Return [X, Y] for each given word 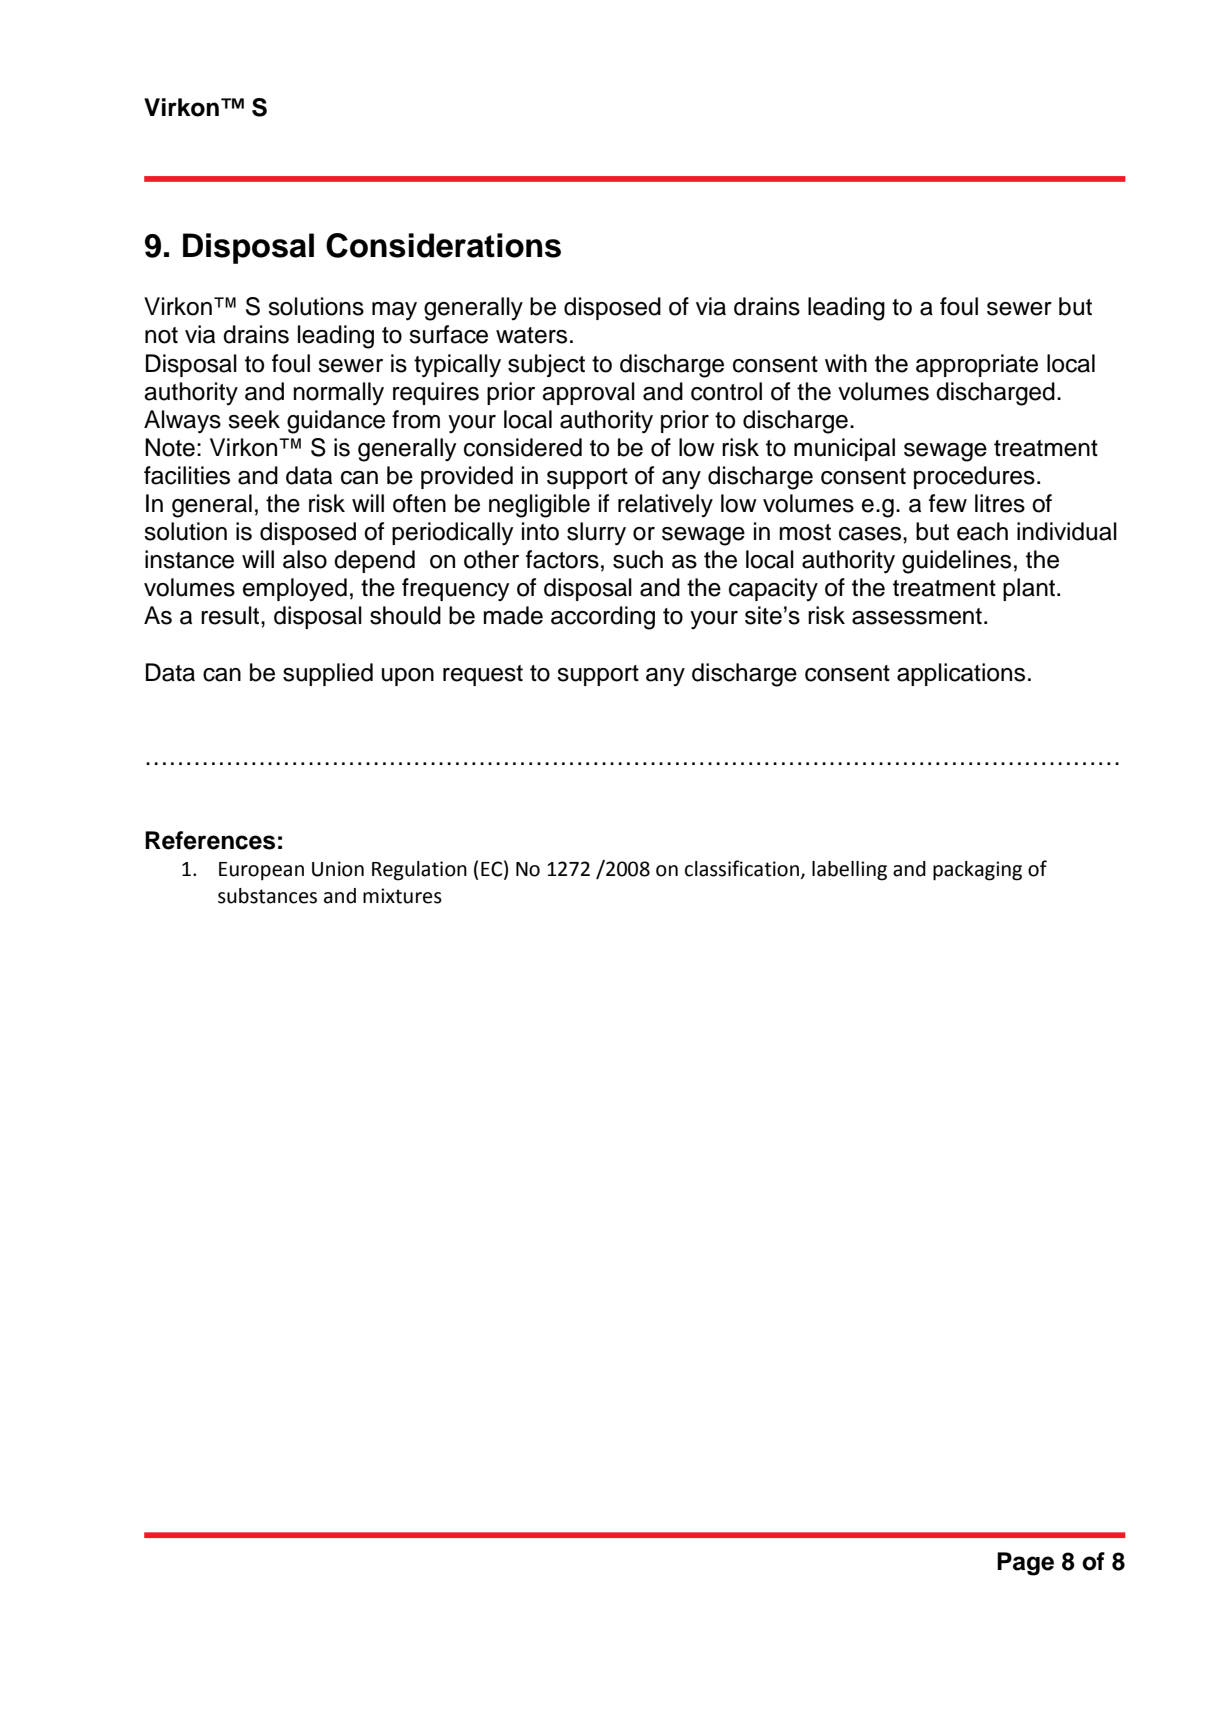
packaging [977, 871]
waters [531, 335]
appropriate [977, 365]
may [394, 311]
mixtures [402, 896]
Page [1025, 1564]
